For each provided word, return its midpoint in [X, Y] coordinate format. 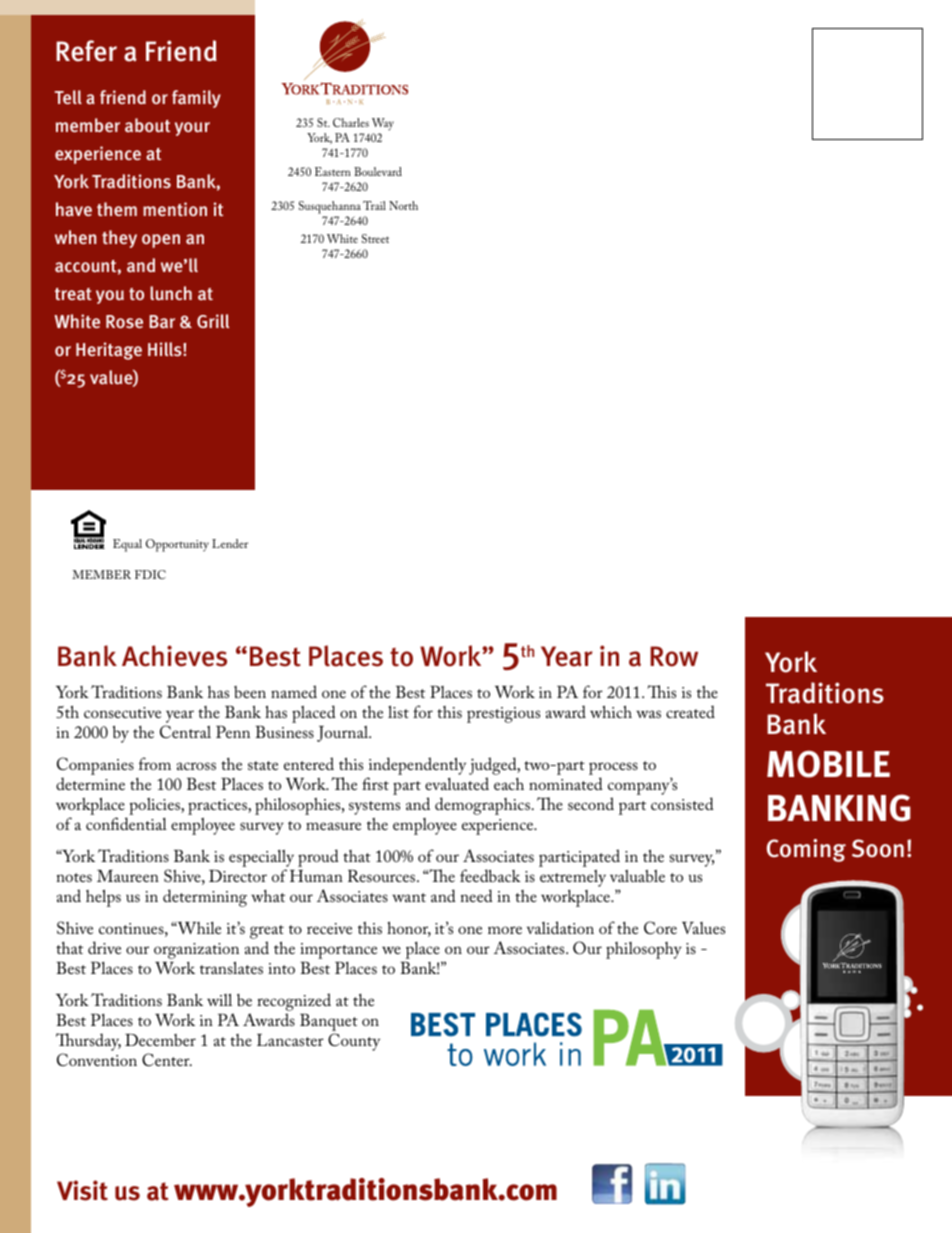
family [196, 99]
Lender [230, 543]
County [354, 1042]
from [155, 763]
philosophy [644, 950]
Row [674, 656]
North [403, 205]
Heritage [109, 351]
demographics [482, 806]
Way [383, 126]
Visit [82, 1190]
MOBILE [828, 764]
